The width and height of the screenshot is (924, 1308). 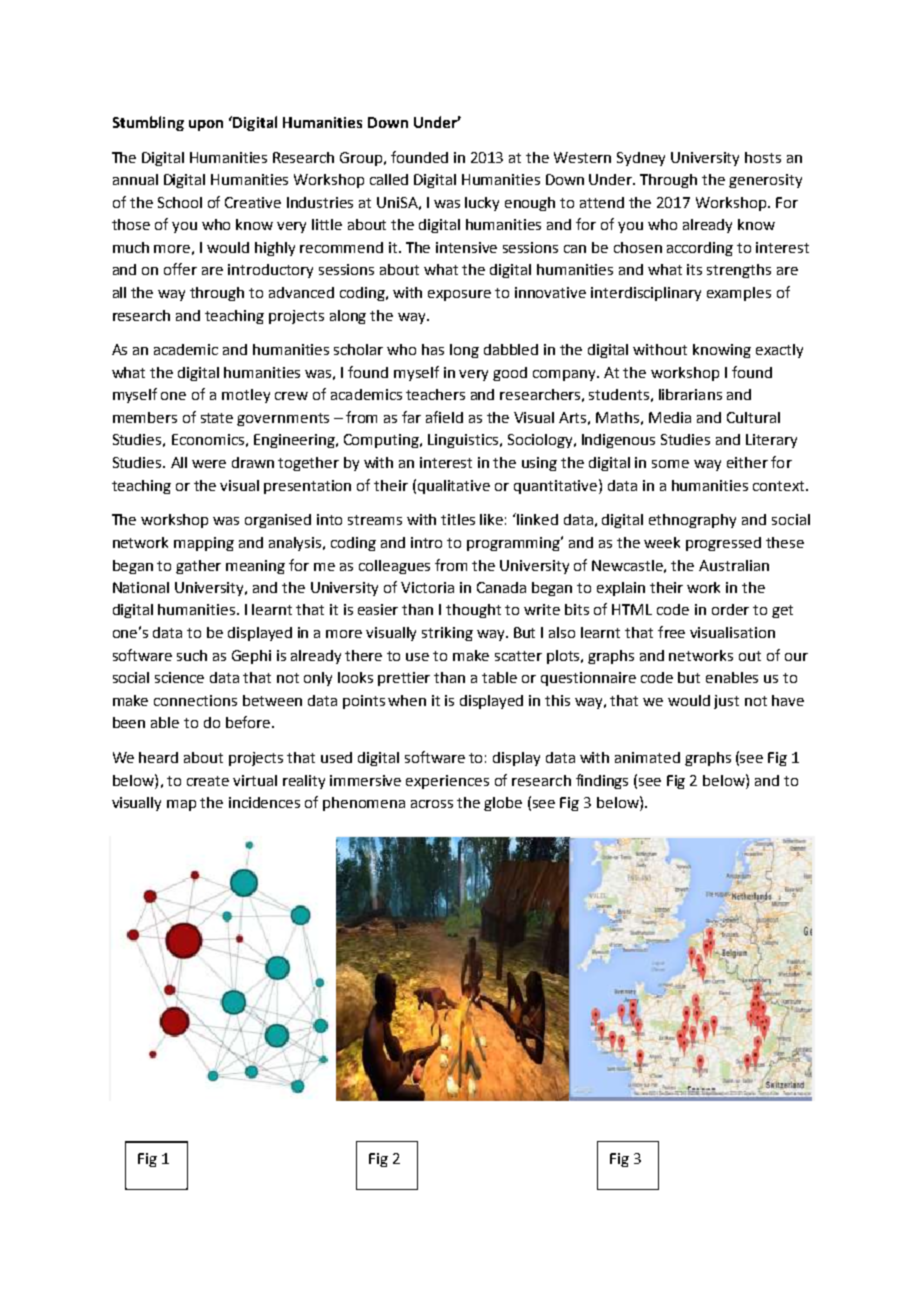 What do you see at coordinates (206, 125) in the screenshot?
I see `upon` at bounding box center [206, 125].
